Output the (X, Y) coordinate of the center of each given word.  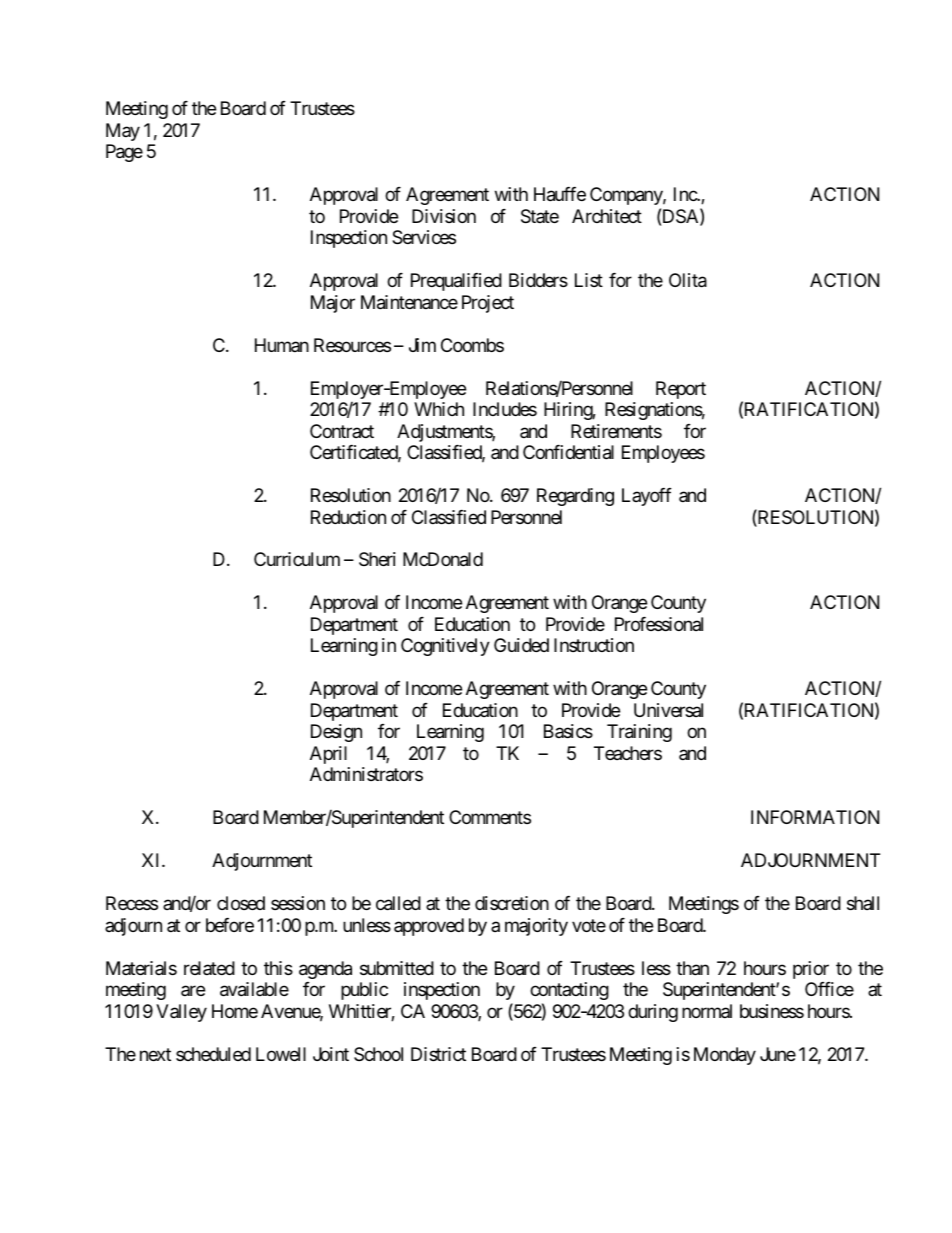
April (328, 755)
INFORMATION (815, 817)
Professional (659, 624)
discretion (512, 903)
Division (444, 216)
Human (282, 345)
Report (681, 390)
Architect (607, 216)
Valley (181, 1013)
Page (124, 153)
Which (439, 409)
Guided (521, 645)
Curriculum (297, 559)
